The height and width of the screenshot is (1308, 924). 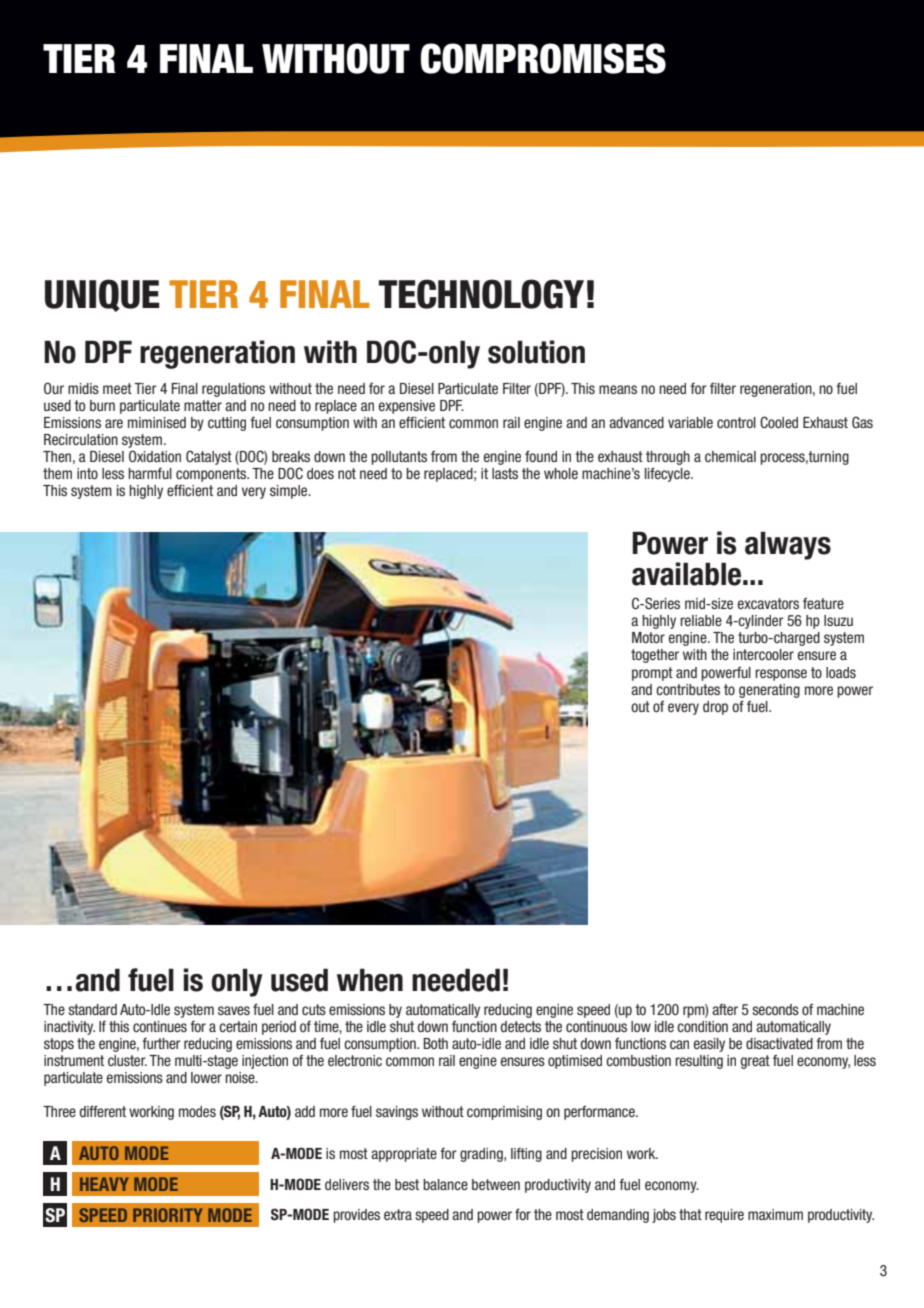 What do you see at coordinates (763, 654) in the screenshot?
I see `intercooler` at bounding box center [763, 654].
